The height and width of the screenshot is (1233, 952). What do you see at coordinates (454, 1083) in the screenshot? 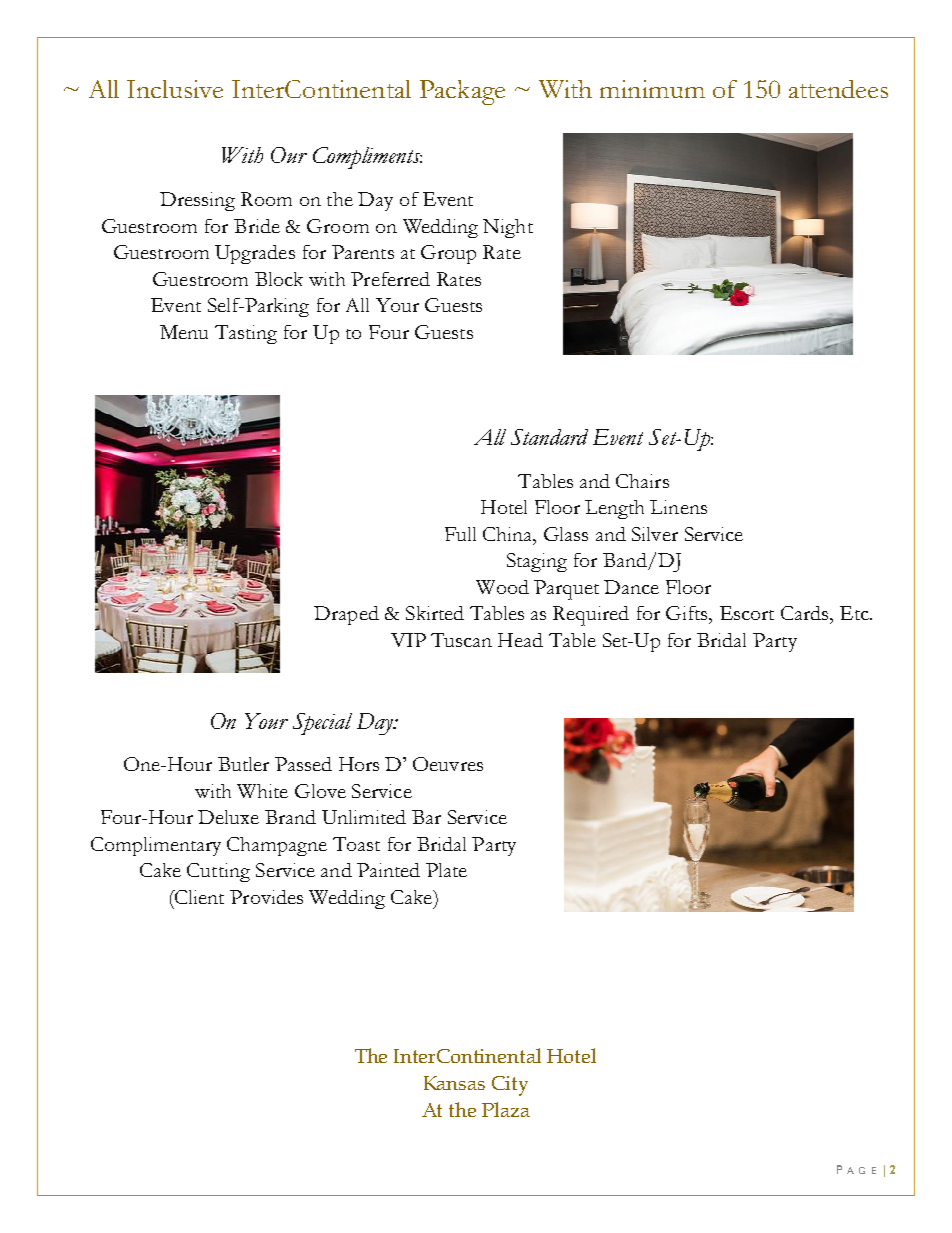
I see `Kansas` at bounding box center [454, 1083].
